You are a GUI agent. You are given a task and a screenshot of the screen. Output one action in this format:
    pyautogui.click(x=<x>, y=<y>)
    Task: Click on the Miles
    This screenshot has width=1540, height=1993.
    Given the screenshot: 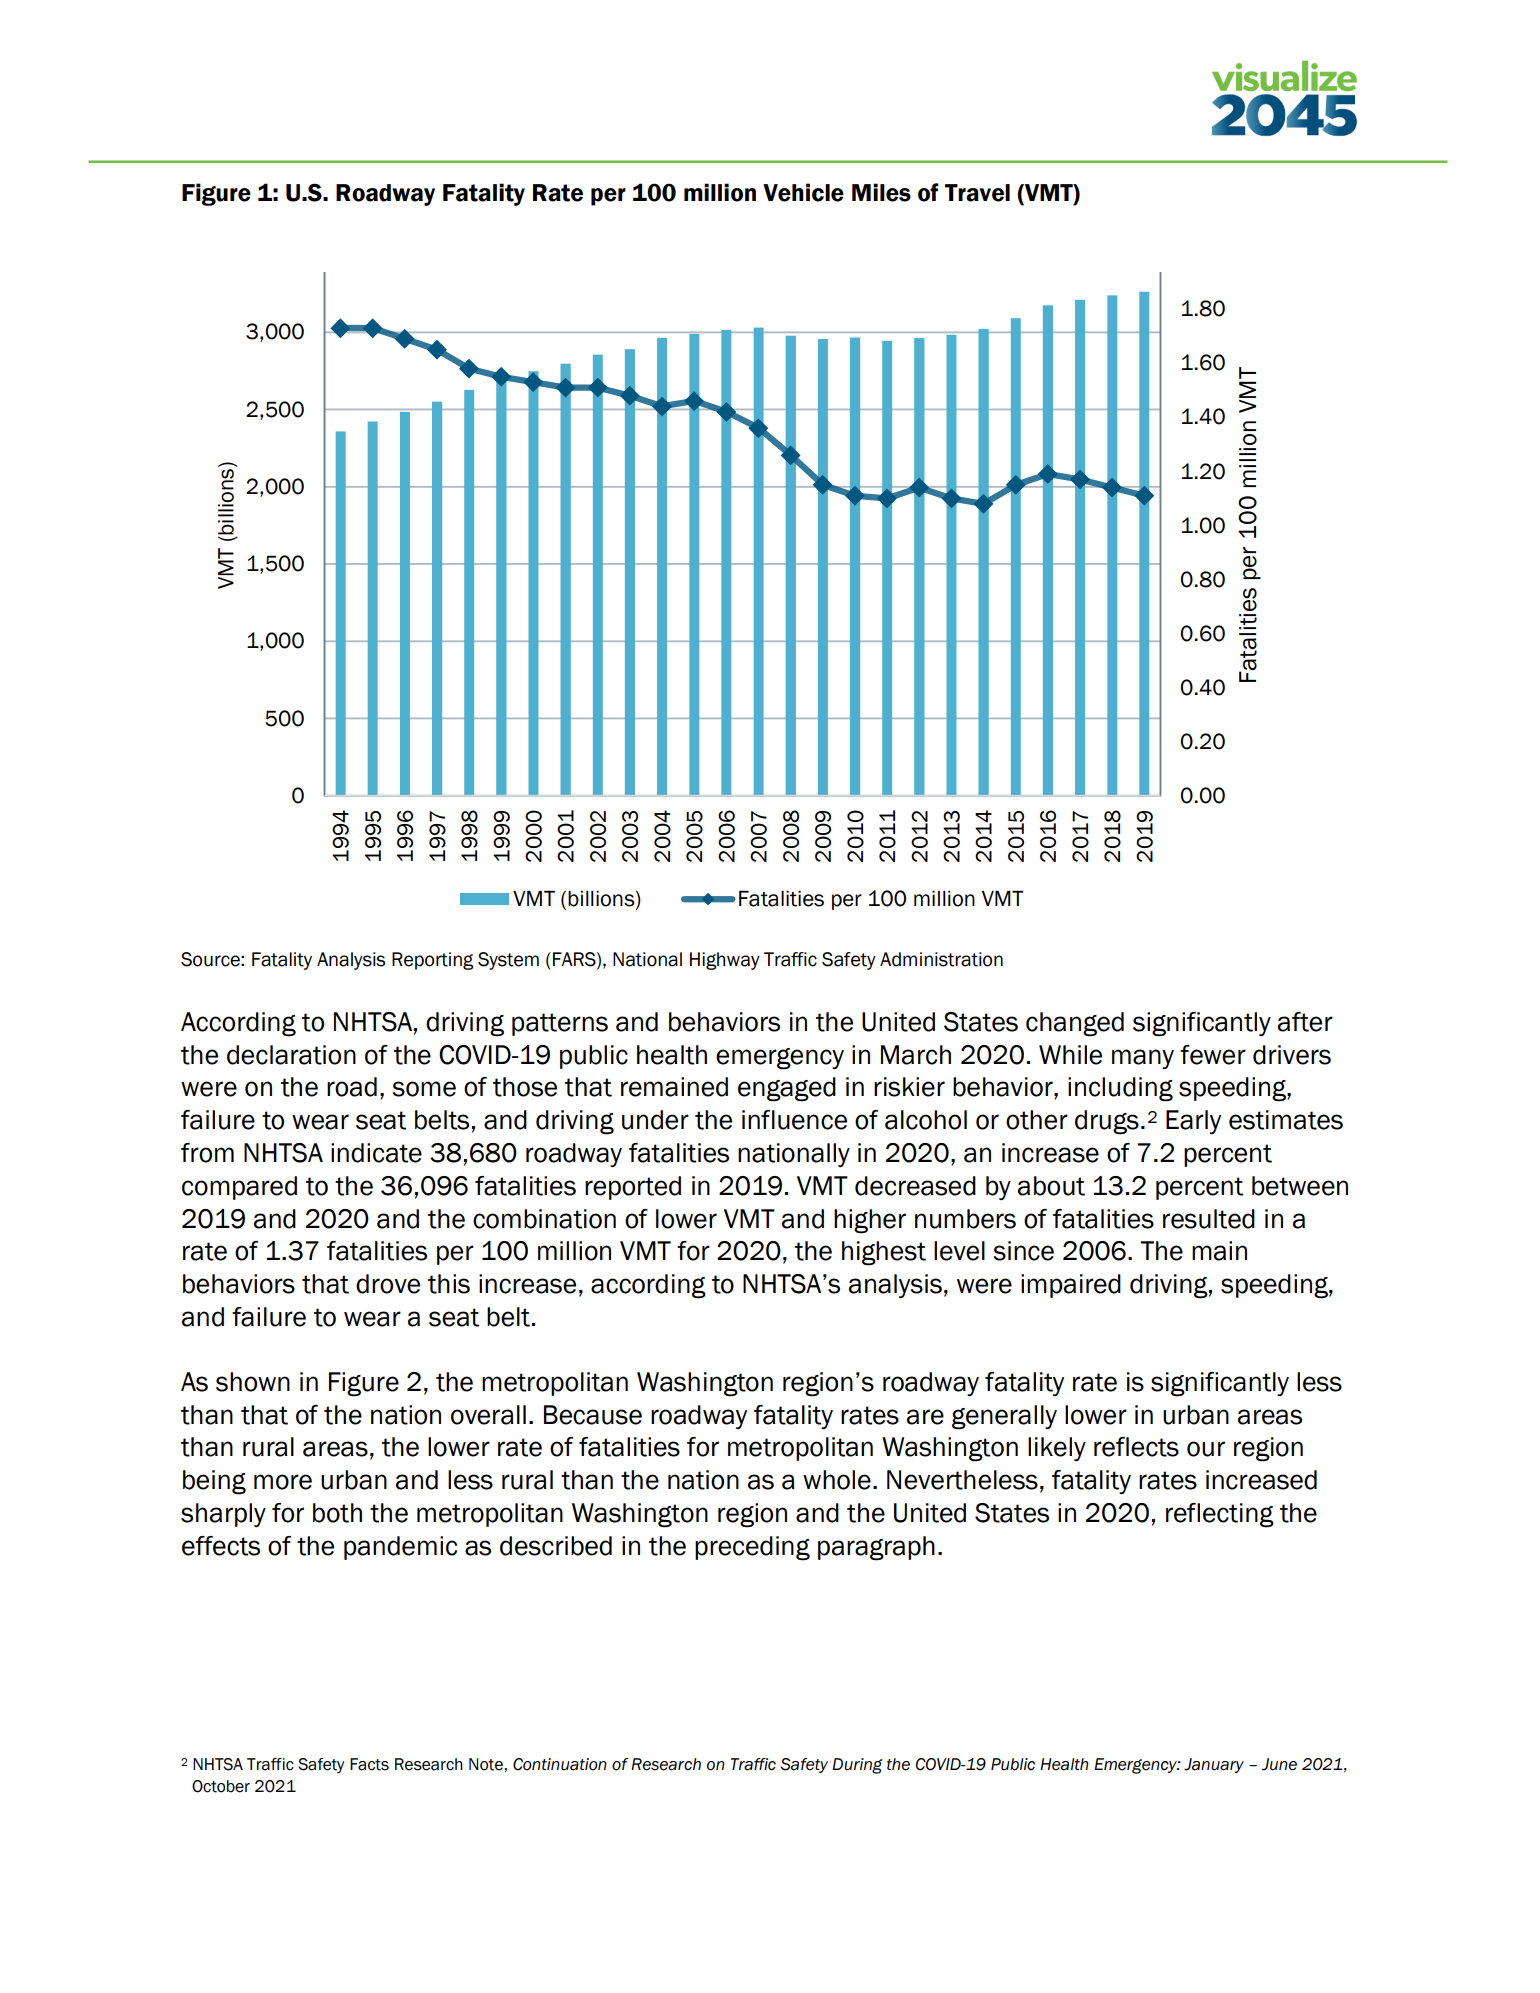 What is the action you would take?
    pyautogui.click(x=881, y=192)
